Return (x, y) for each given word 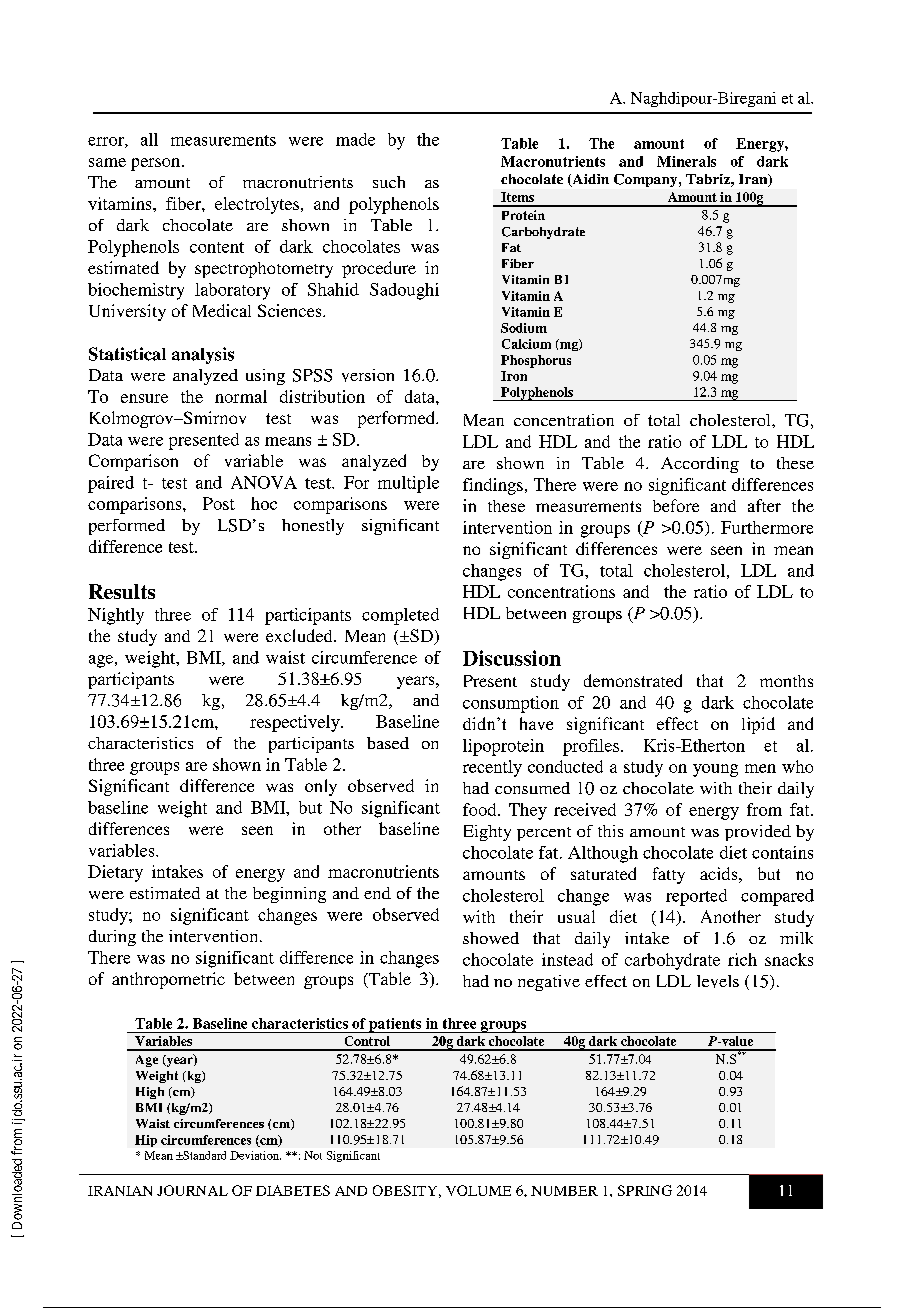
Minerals (686, 161)
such (389, 182)
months (786, 681)
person (157, 164)
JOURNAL (192, 1190)
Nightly (116, 616)
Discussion (512, 658)
